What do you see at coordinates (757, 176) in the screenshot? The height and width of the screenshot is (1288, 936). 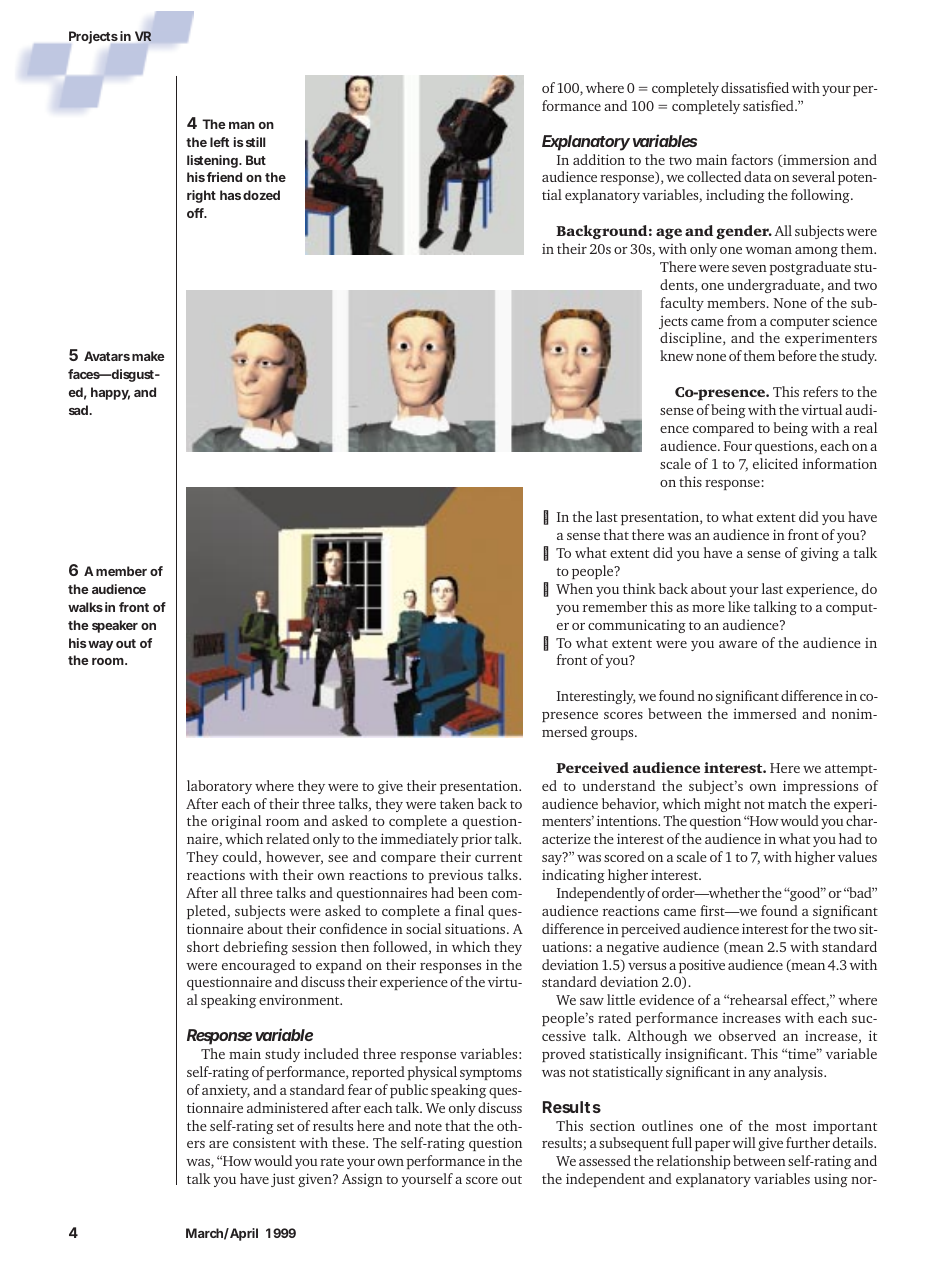 I see `data` at bounding box center [757, 176].
